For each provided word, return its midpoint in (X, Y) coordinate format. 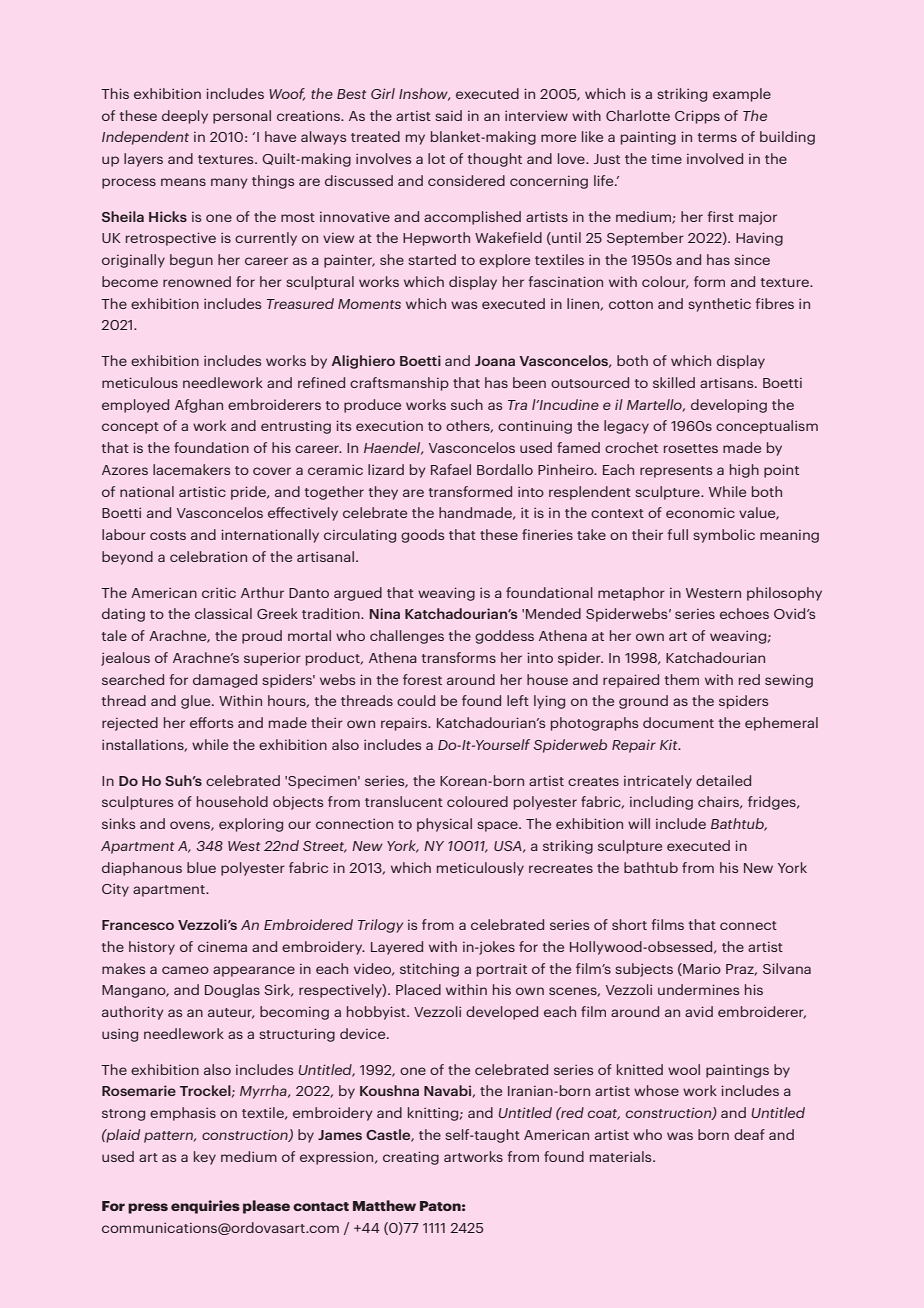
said (448, 115)
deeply (185, 117)
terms (717, 137)
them (682, 679)
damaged (225, 681)
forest (422, 679)
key (205, 1158)
